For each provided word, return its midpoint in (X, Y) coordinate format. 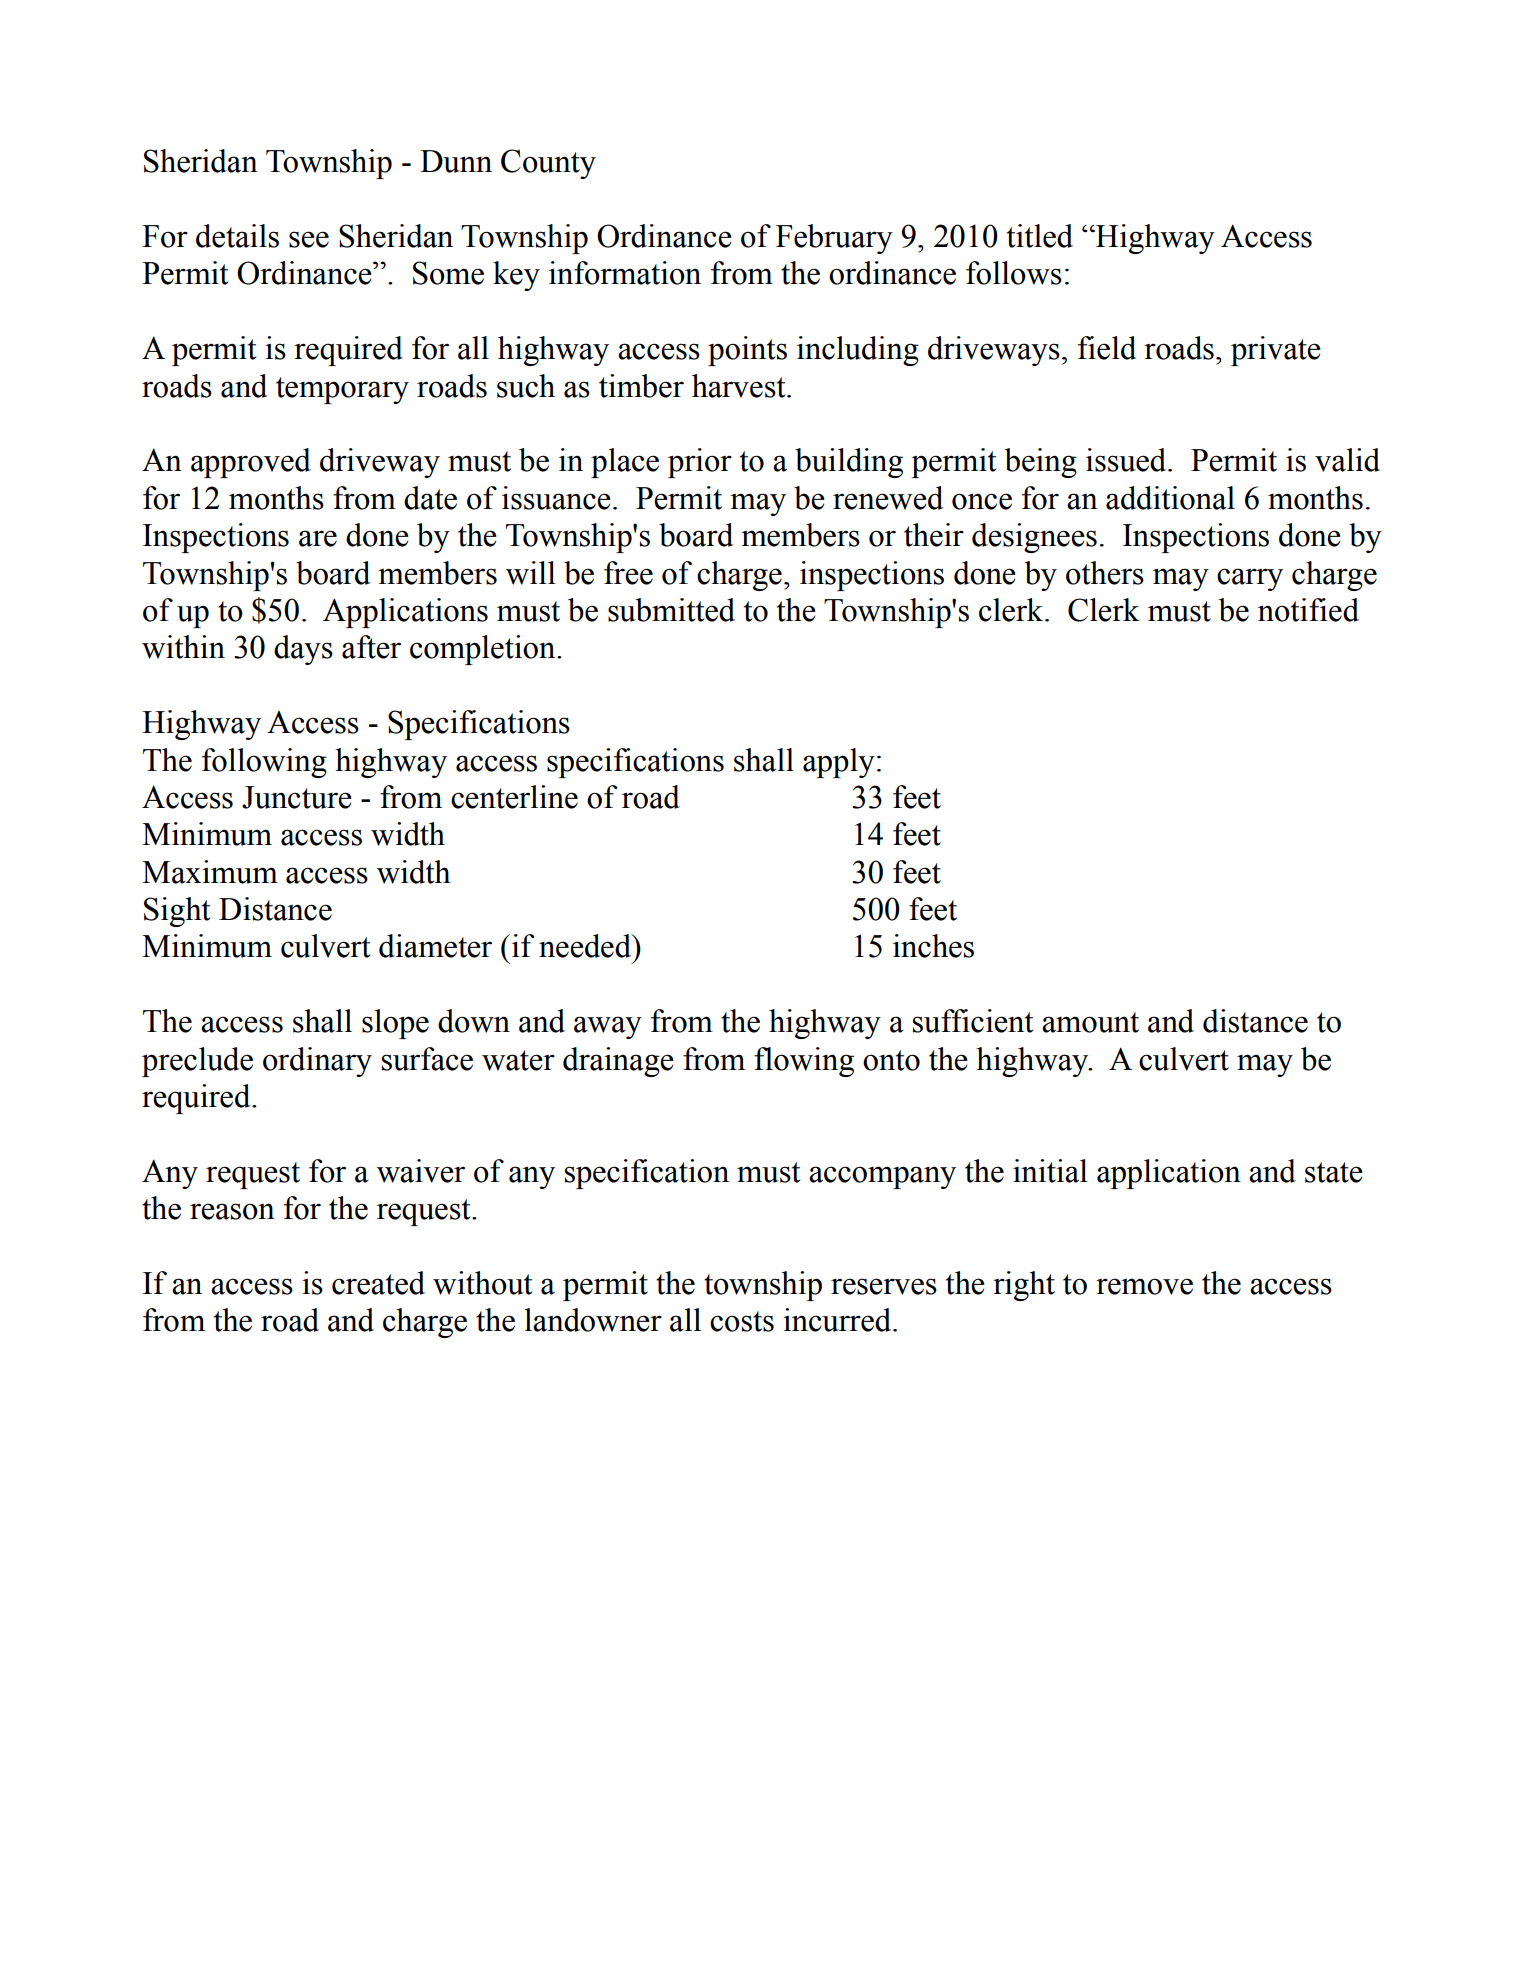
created (378, 1283)
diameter (435, 946)
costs (742, 1321)
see (309, 239)
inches (933, 946)
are (318, 538)
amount (1090, 1022)
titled (1040, 236)
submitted (671, 610)
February (834, 239)
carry (1250, 579)
